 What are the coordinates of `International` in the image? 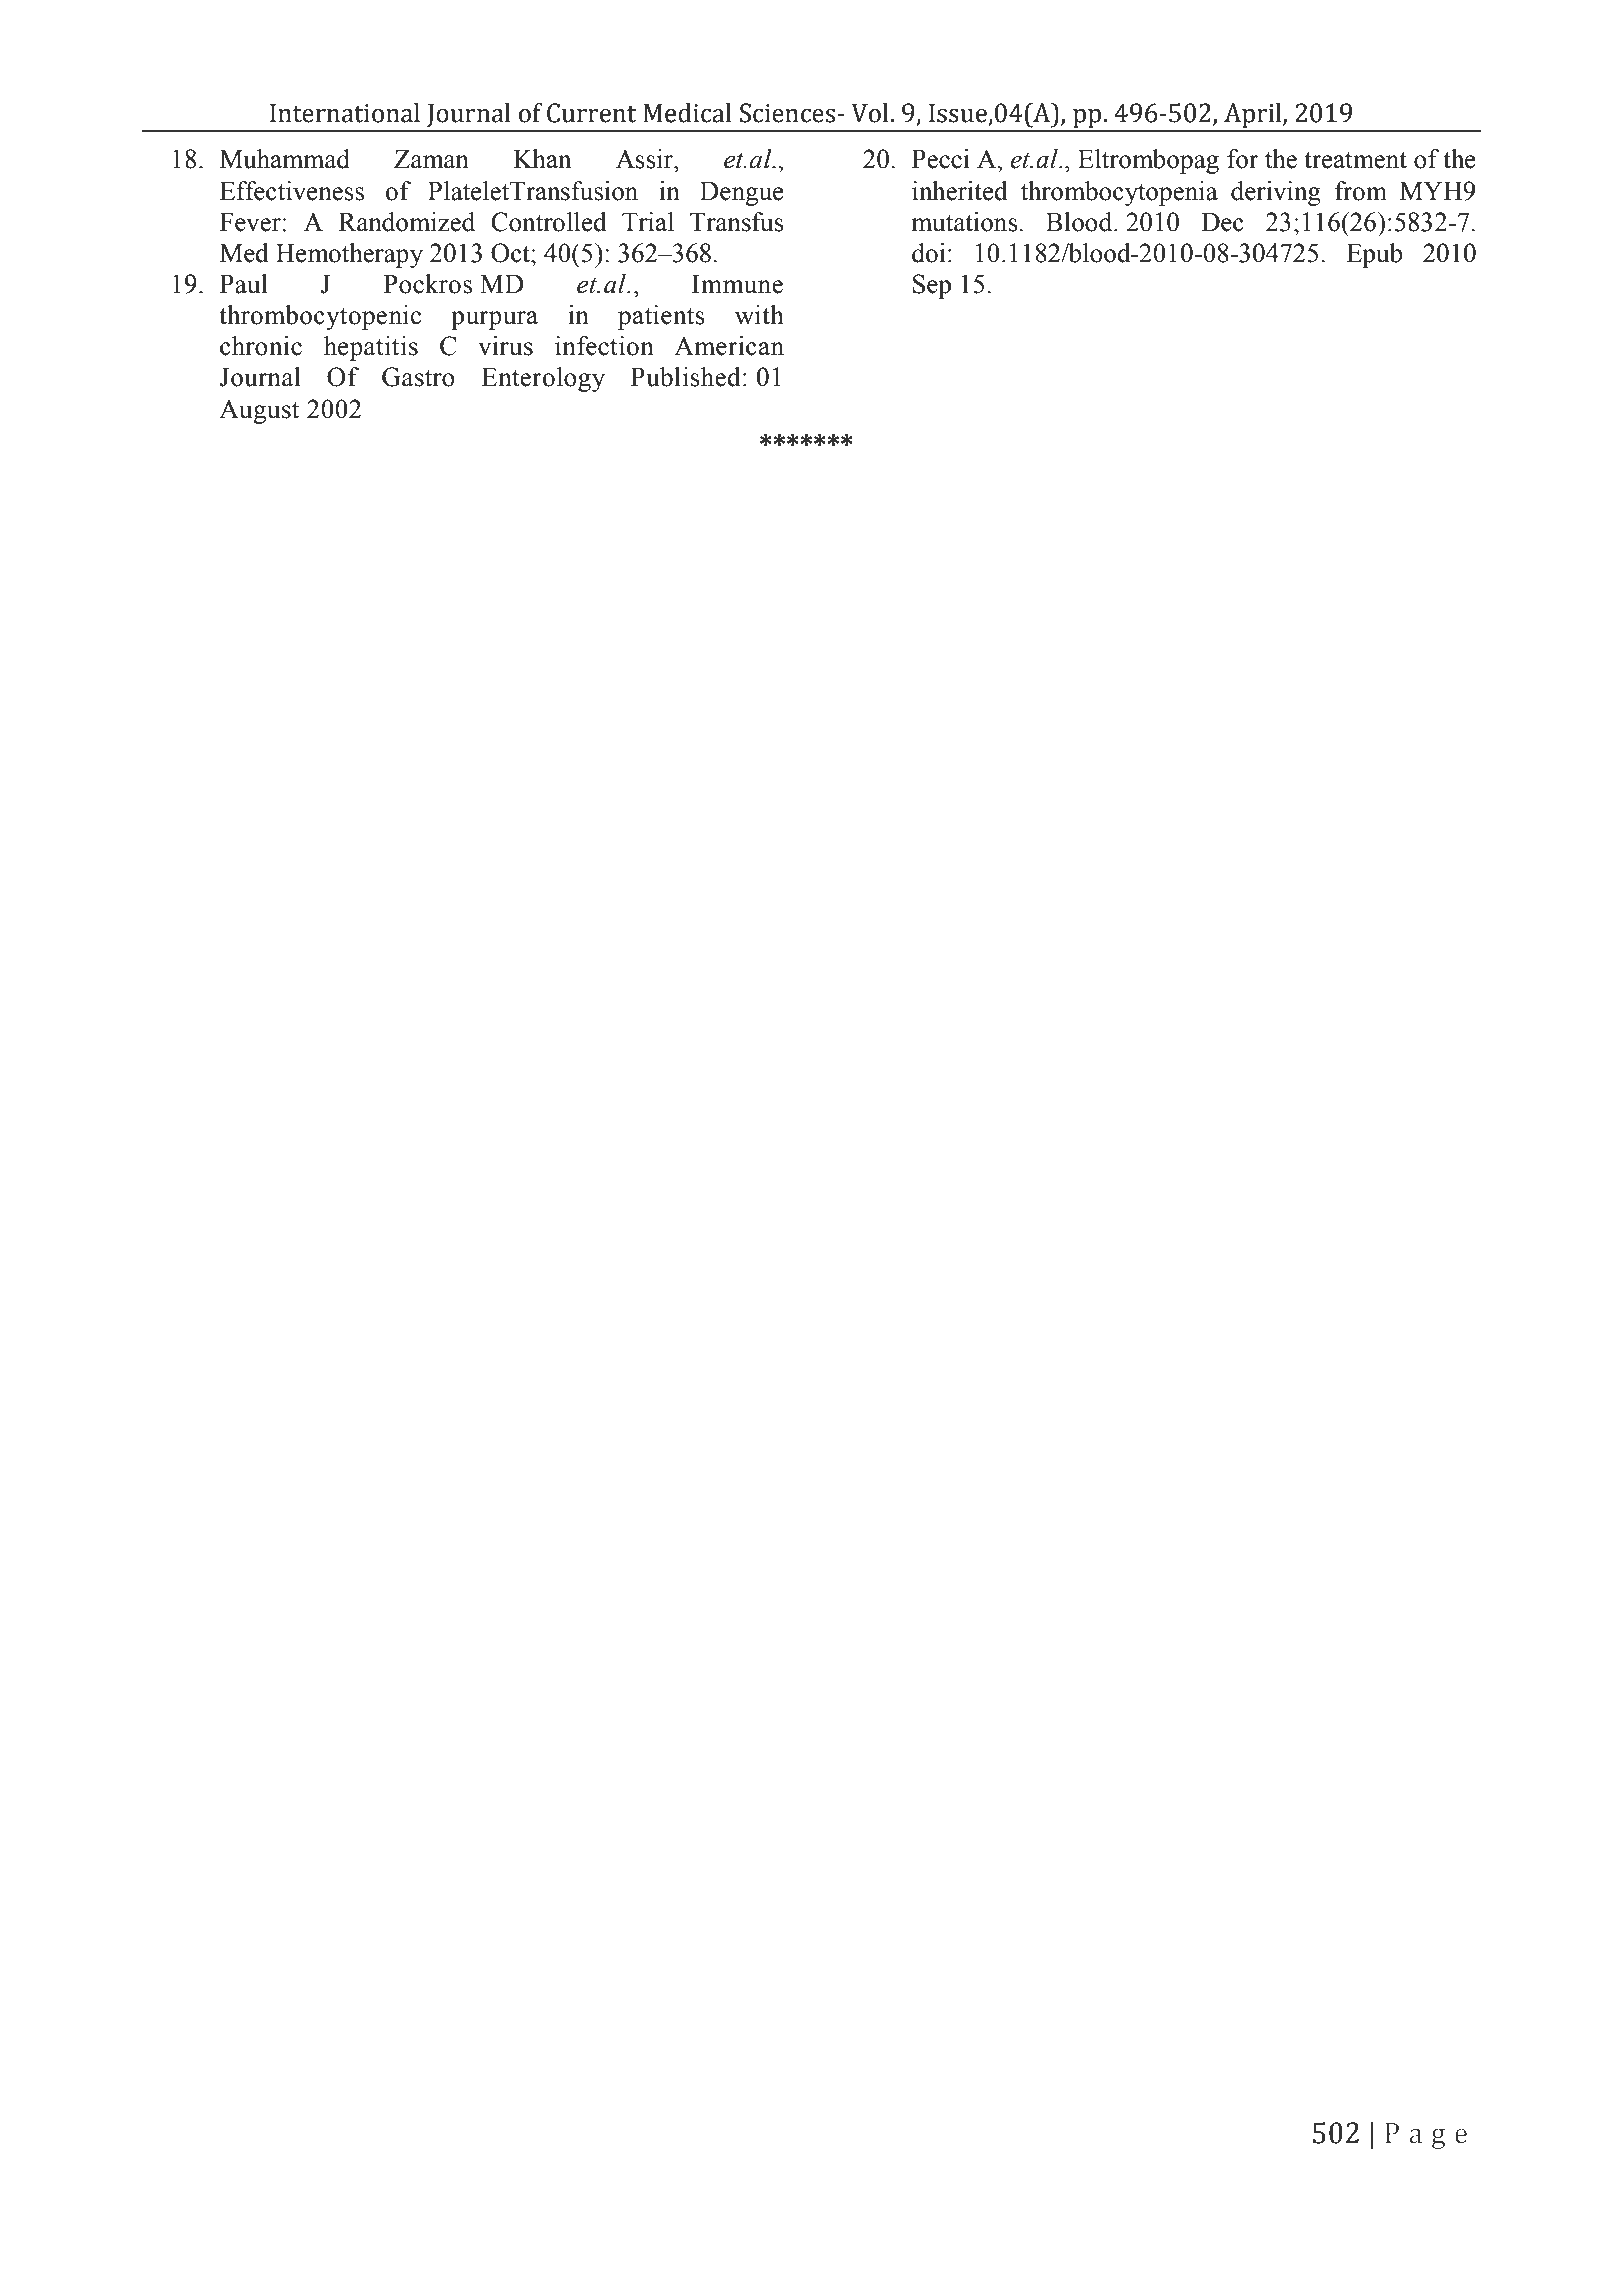 It's located at (345, 113).
